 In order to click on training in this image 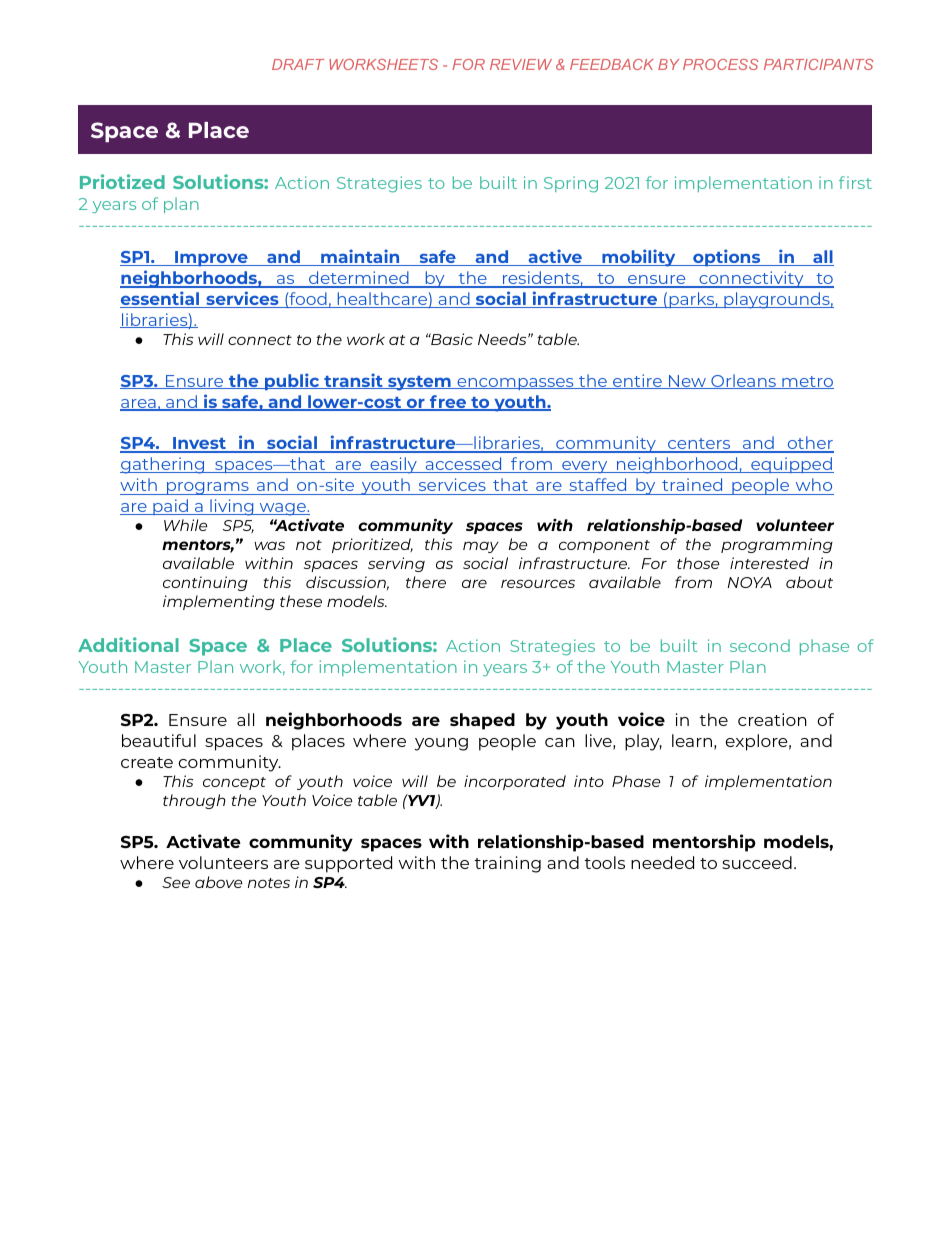, I will do `click(507, 864)`.
